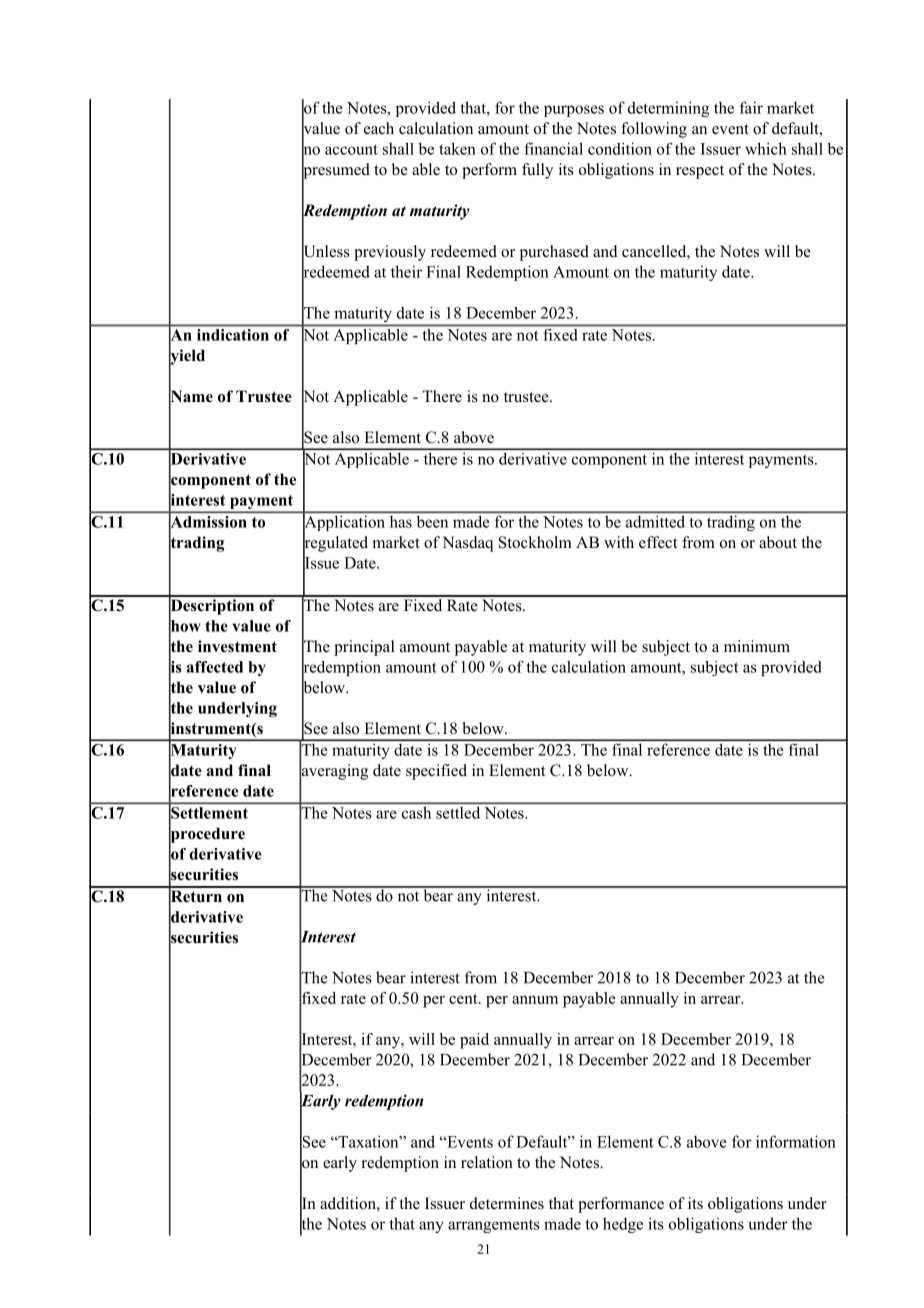  What do you see at coordinates (336, 170) in the document?
I see `presumed` at bounding box center [336, 170].
